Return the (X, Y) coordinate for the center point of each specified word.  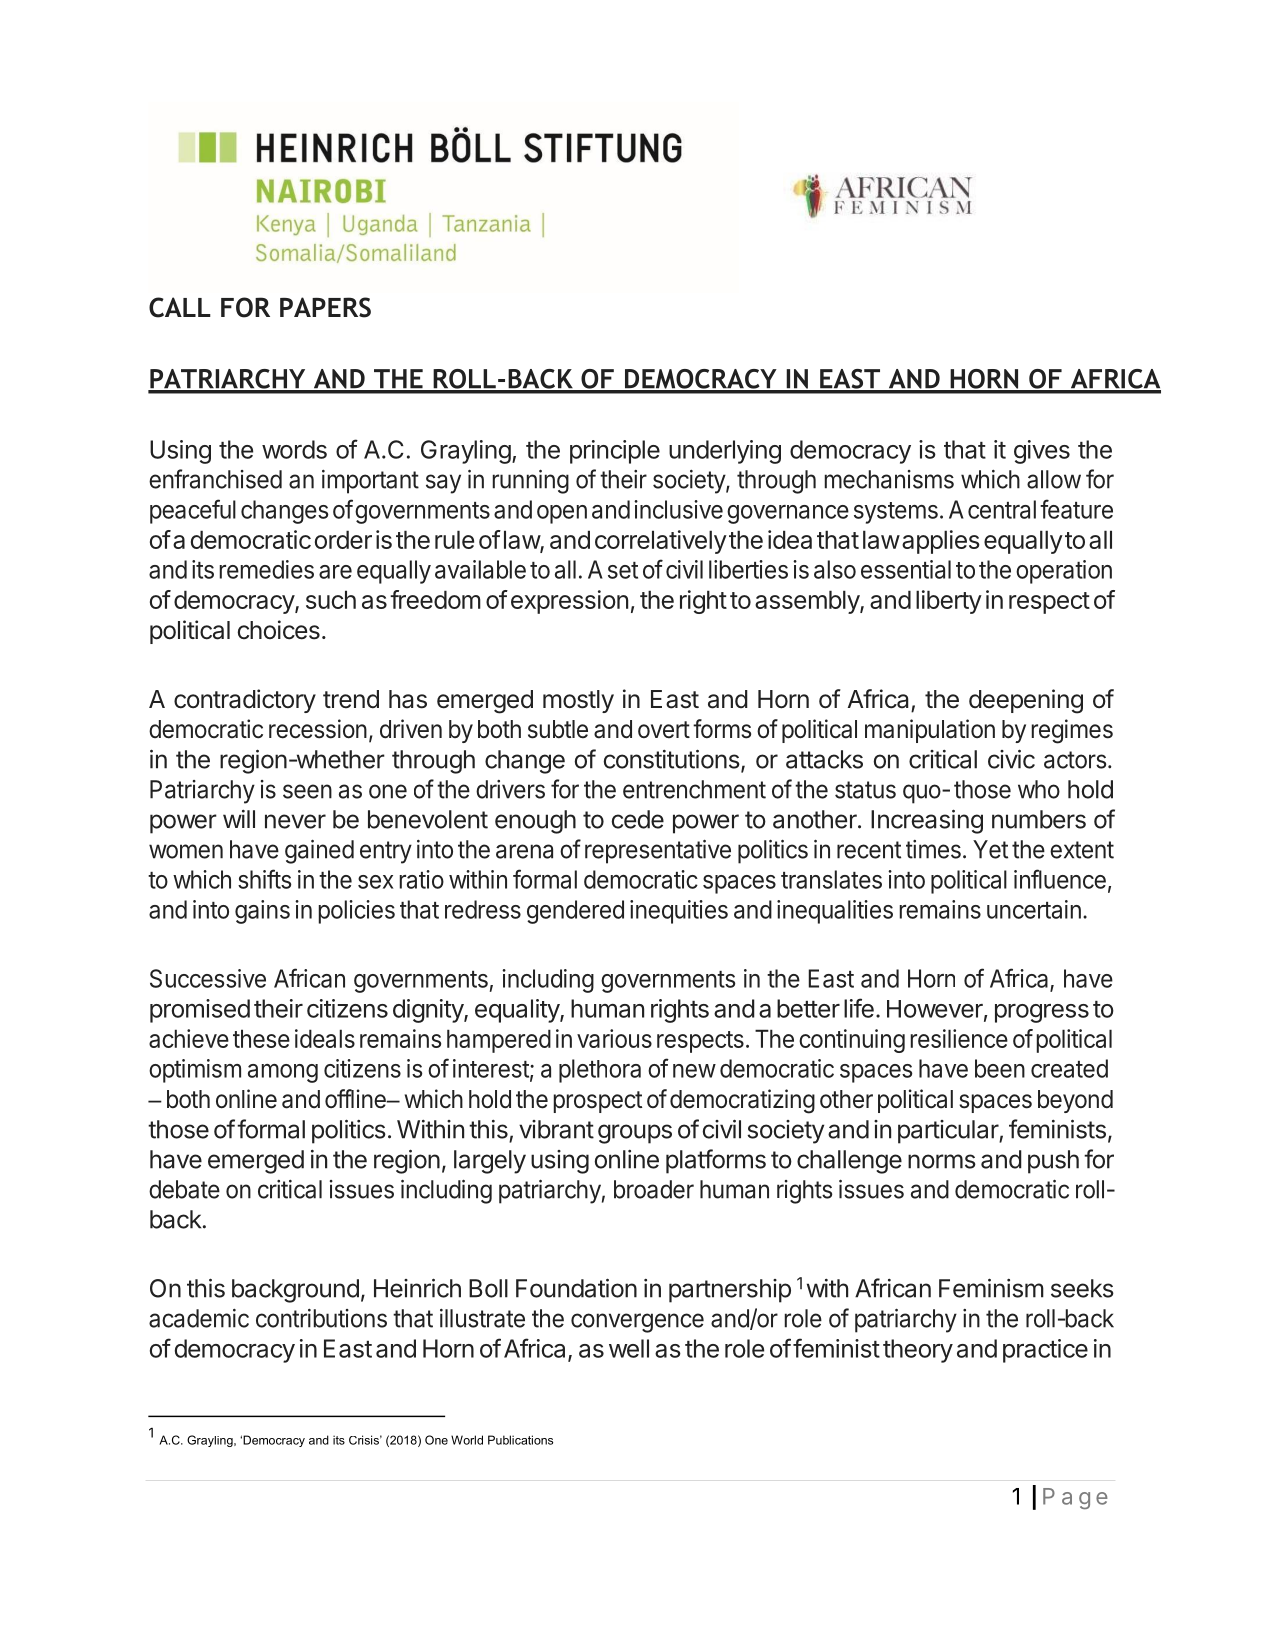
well (629, 1348)
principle (615, 452)
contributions (321, 1318)
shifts (264, 879)
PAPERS (325, 307)
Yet (990, 849)
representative (658, 851)
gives (1042, 452)
